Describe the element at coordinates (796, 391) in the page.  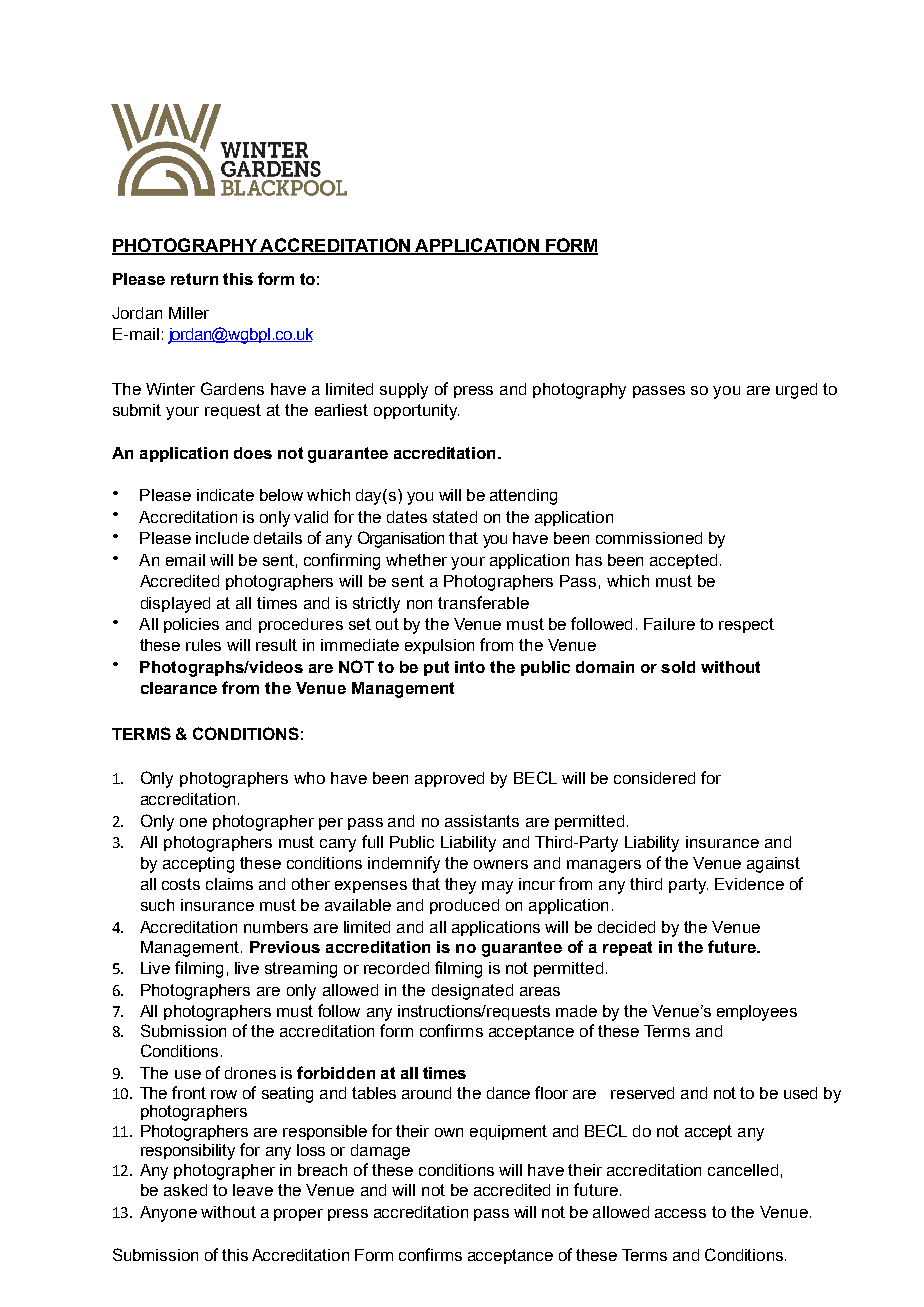
I see `urged` at that location.
